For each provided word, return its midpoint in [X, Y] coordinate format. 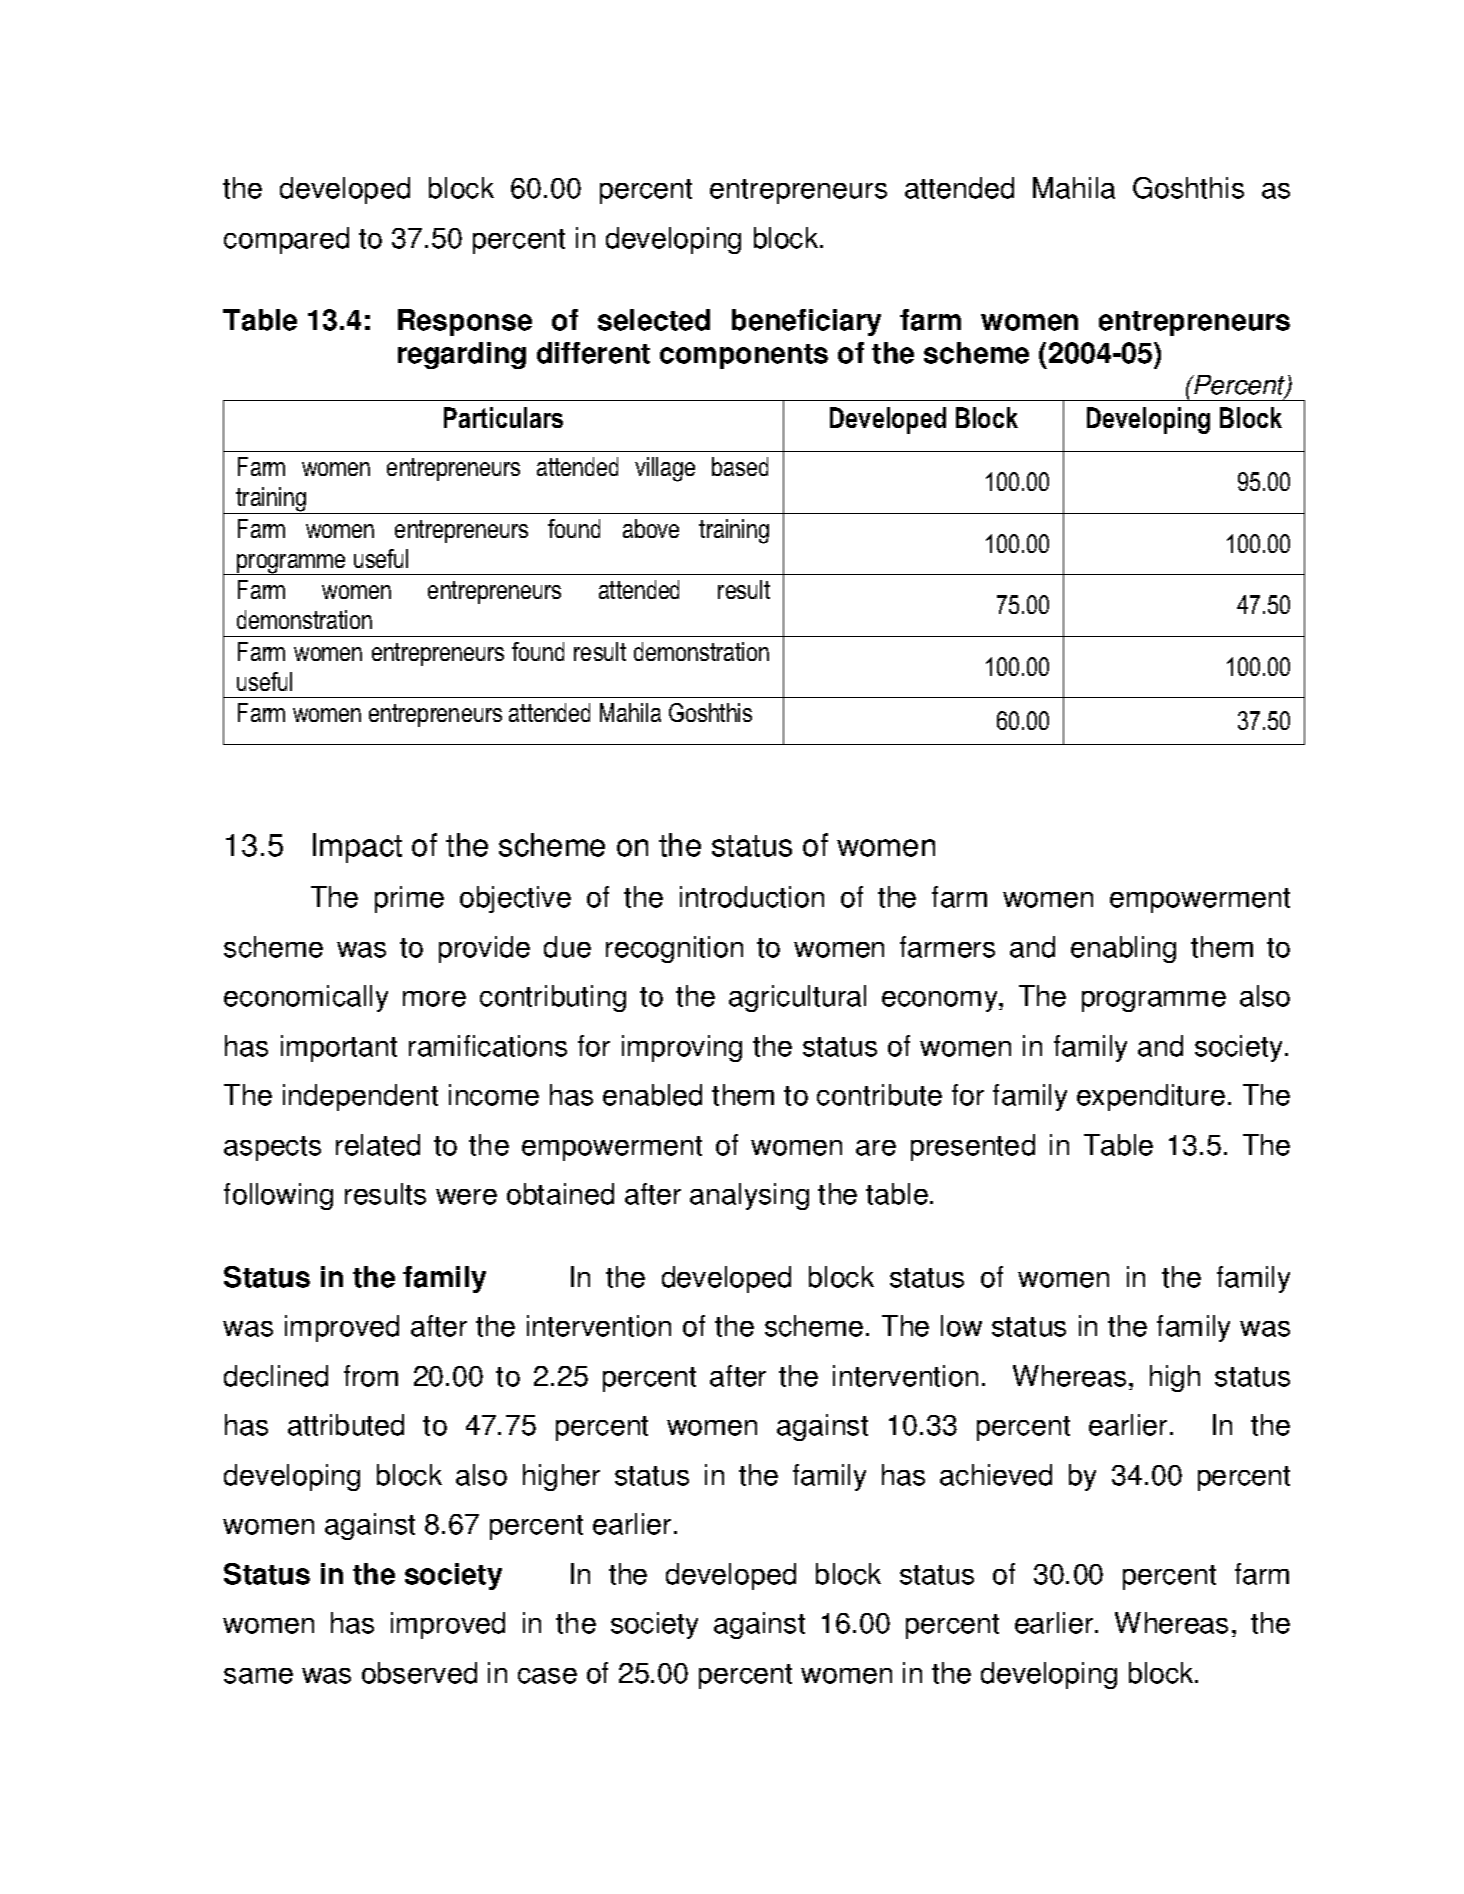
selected [654, 320]
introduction [752, 897]
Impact [357, 848]
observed [419, 1673]
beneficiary [806, 322]
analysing [749, 1196]
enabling [1123, 949]
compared [286, 240]
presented [973, 1147]
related [378, 1145]
